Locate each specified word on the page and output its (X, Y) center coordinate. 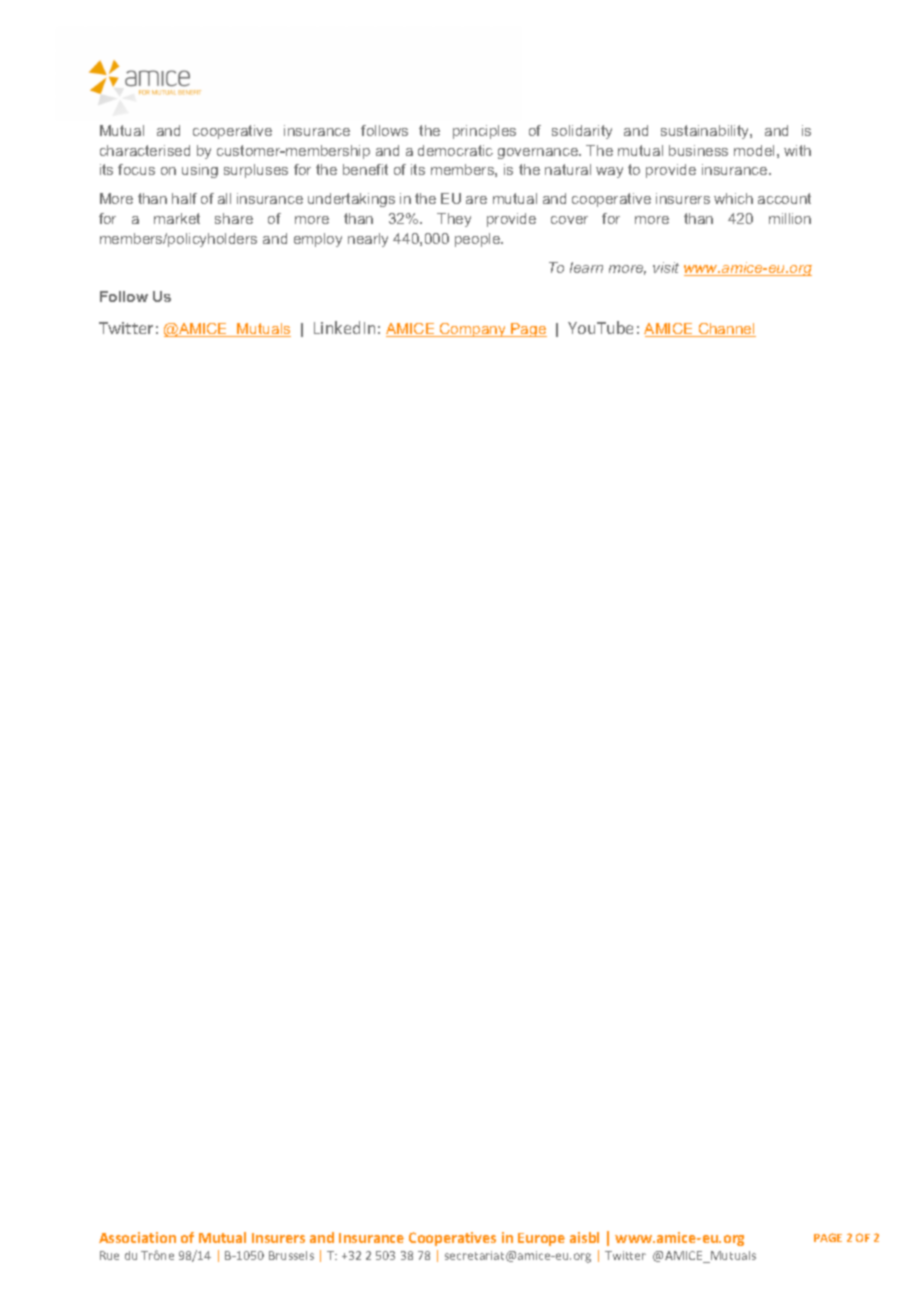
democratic (455, 150)
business (698, 150)
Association (137, 1237)
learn (586, 267)
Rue (109, 1255)
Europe (541, 1239)
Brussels (291, 1255)
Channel (726, 330)
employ (318, 240)
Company (473, 330)
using (200, 171)
